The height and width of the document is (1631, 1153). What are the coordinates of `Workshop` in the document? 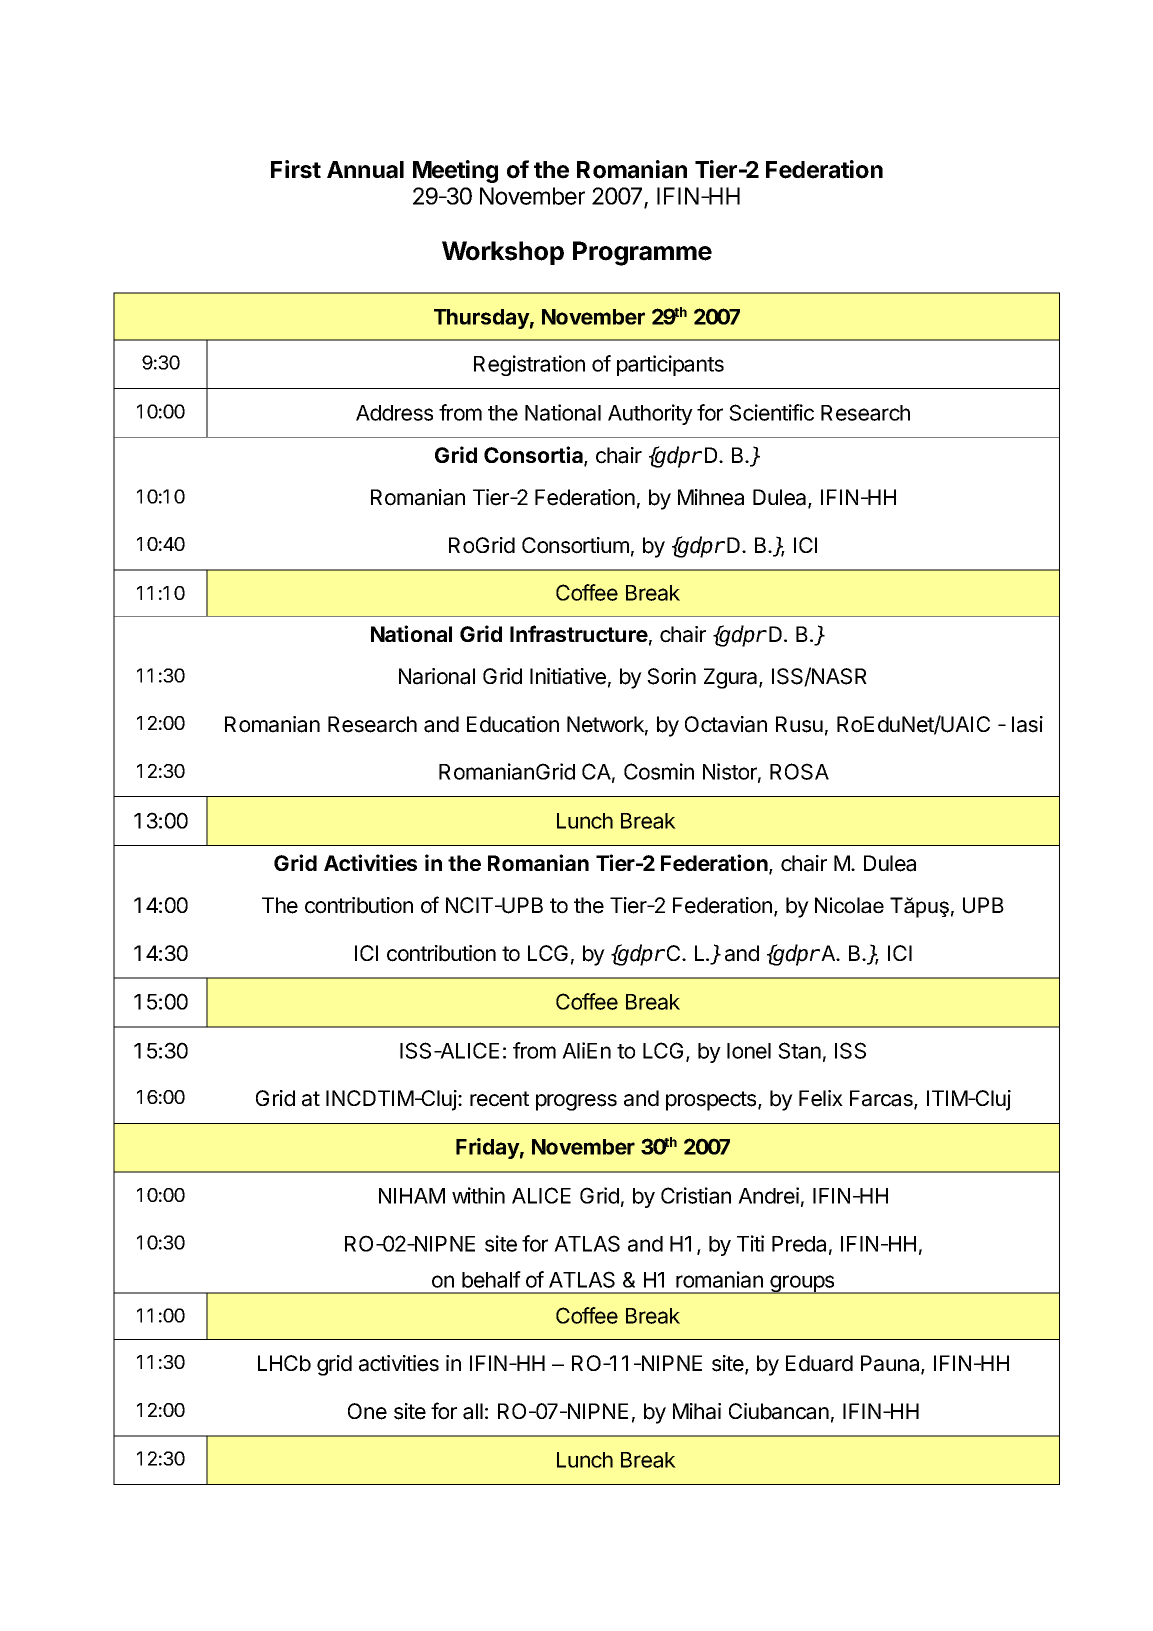 It's located at (503, 253).
